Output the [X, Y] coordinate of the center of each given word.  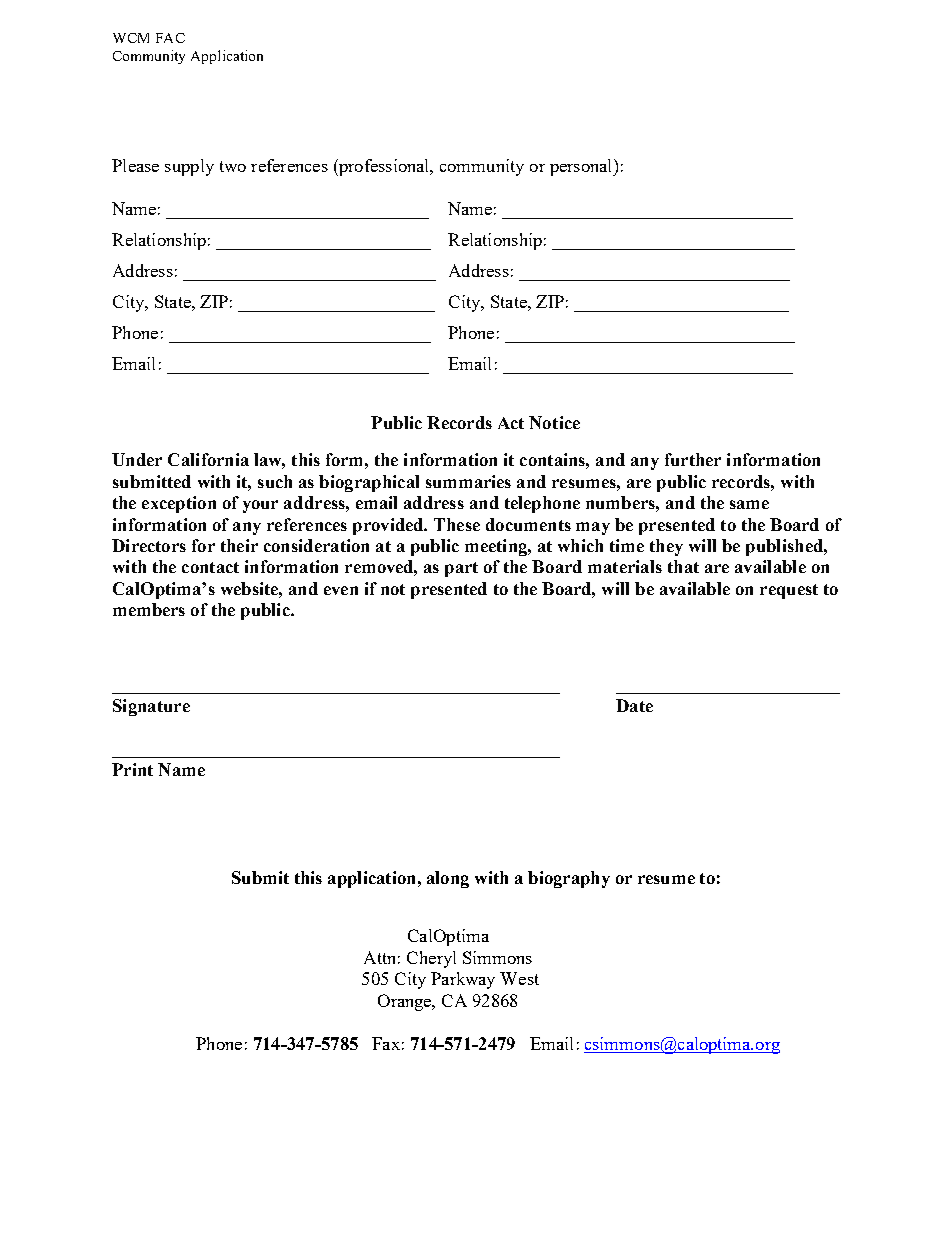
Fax [386, 1043]
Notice [554, 422]
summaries [468, 481]
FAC [170, 38]
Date [634, 705]
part [461, 569]
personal [582, 167]
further [693, 459]
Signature [151, 707]
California [208, 459]
